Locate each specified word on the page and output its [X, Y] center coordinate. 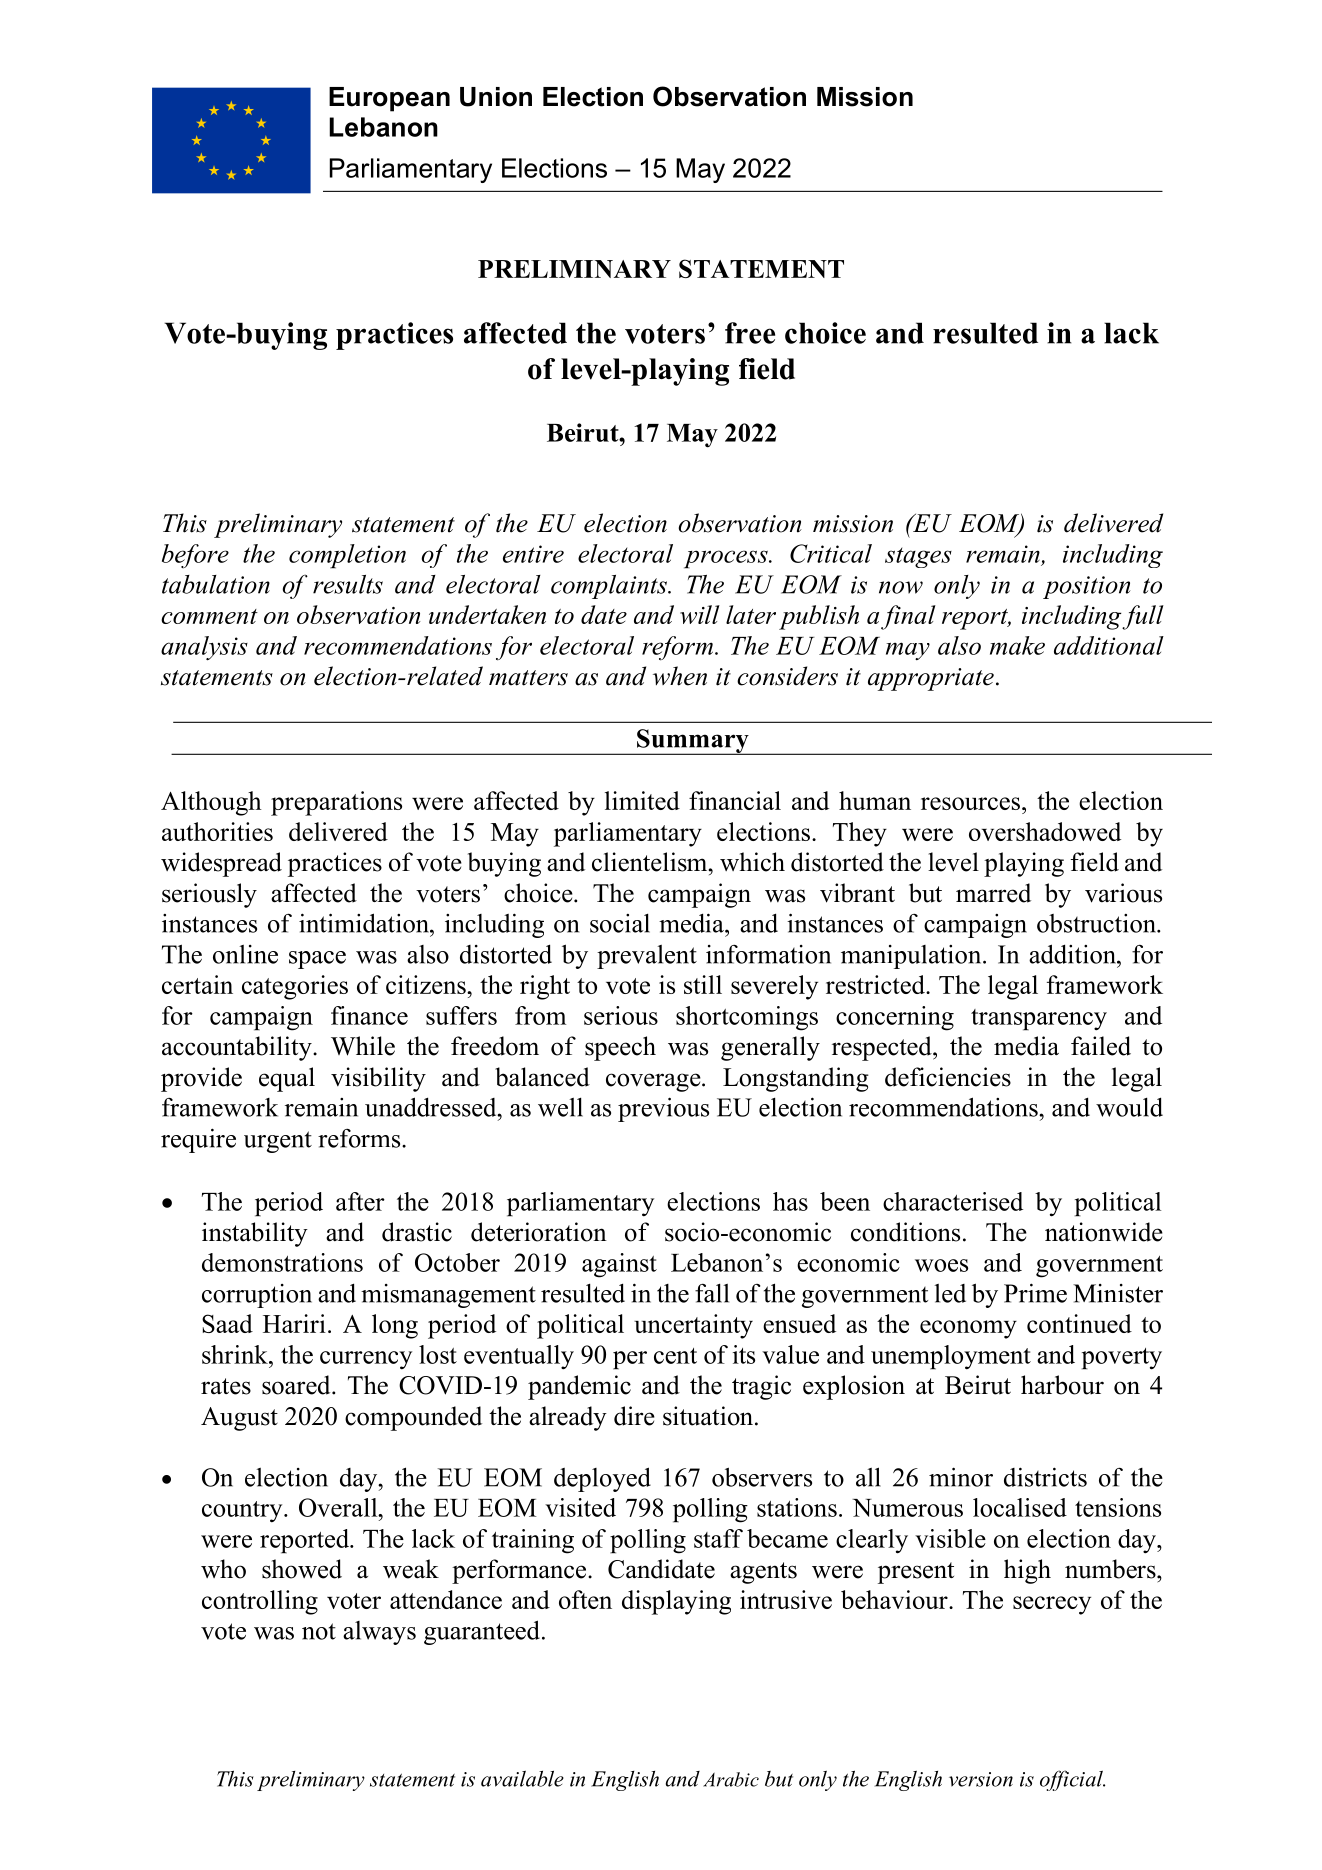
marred [993, 893]
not [319, 1631]
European [389, 99]
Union [496, 97]
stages [918, 558]
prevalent [647, 957]
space [317, 960]
